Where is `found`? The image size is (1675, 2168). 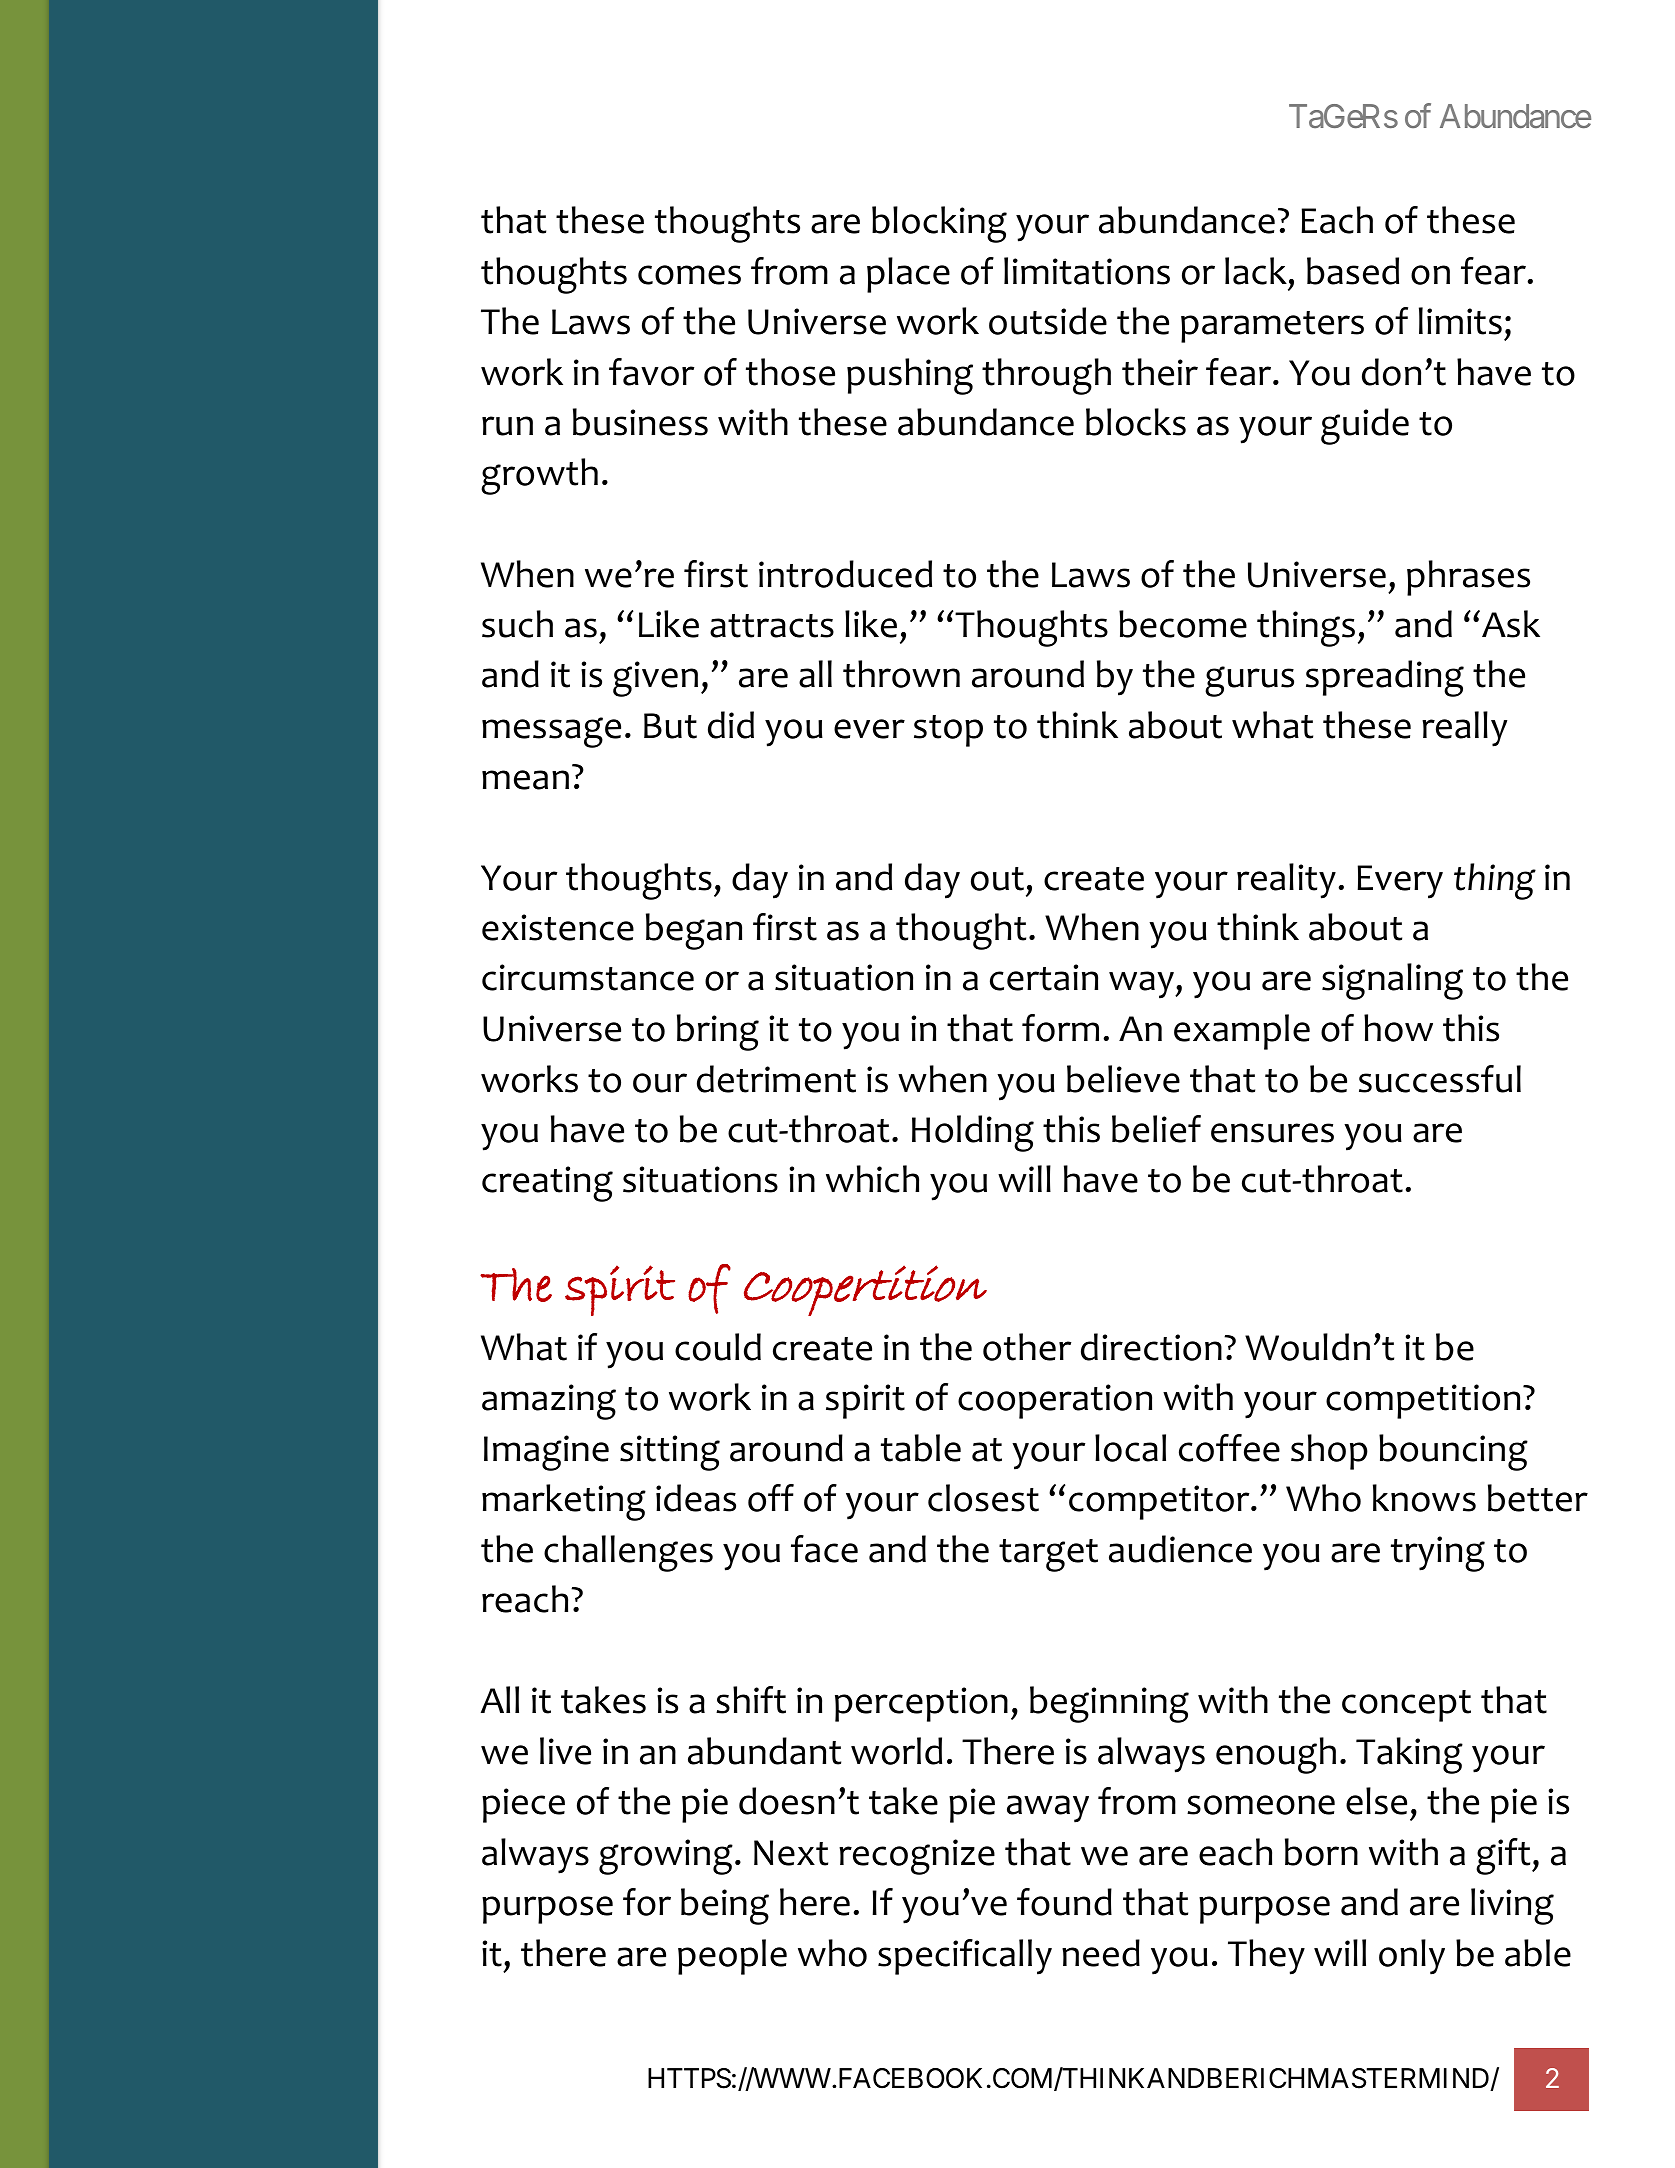
found is located at coordinates (1064, 1902).
